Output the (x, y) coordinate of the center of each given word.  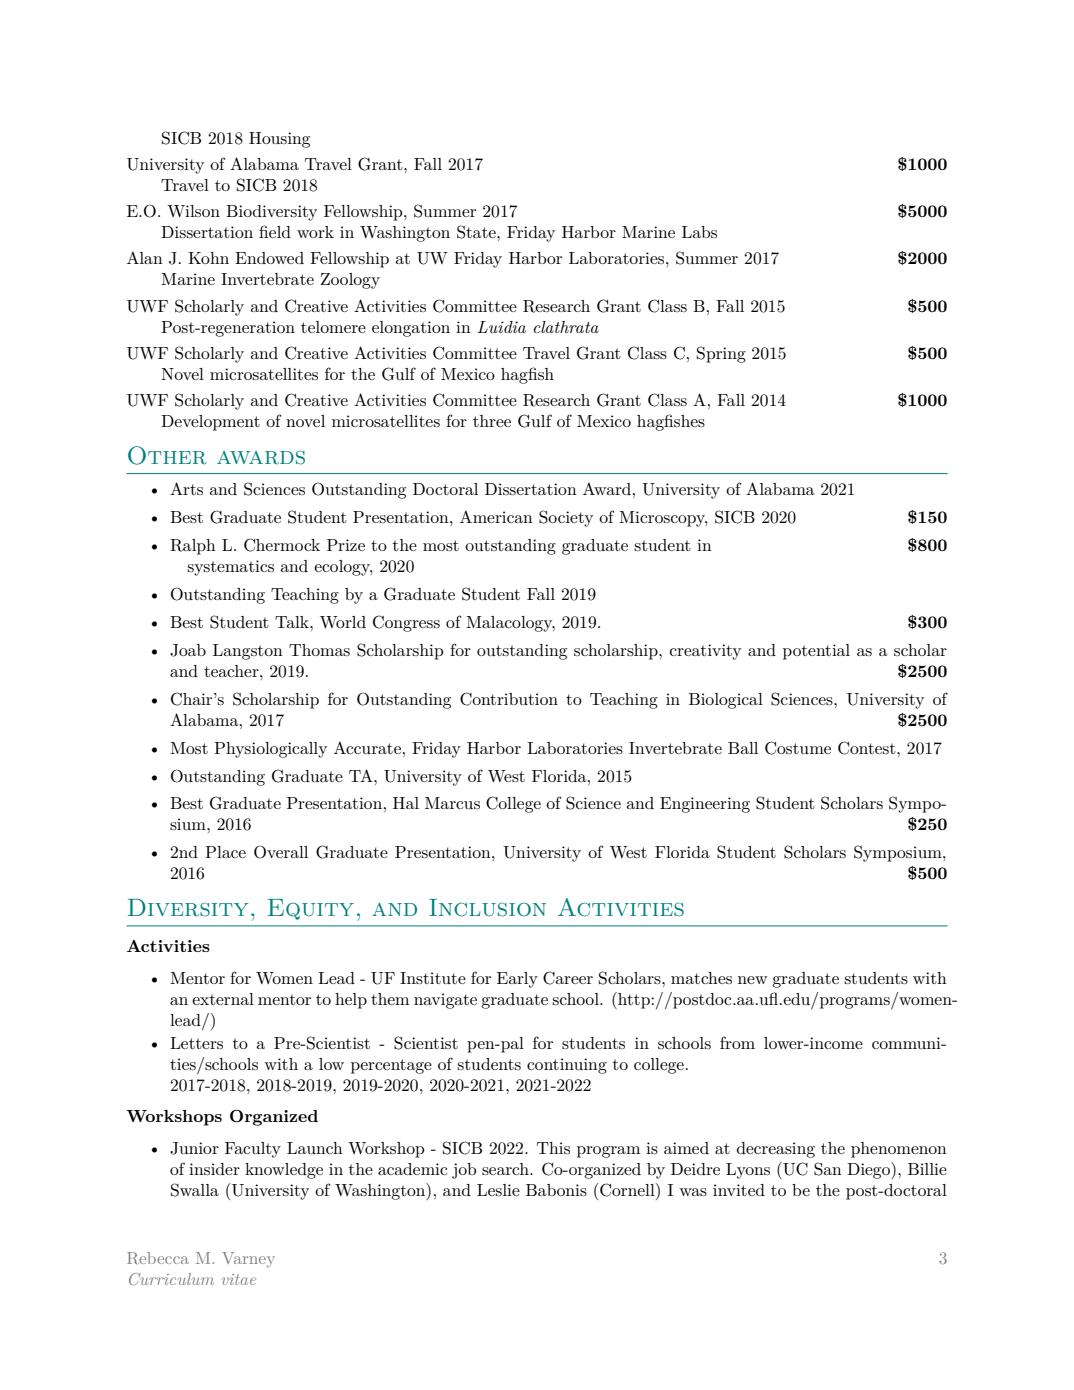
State (477, 232)
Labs (699, 232)
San (828, 1169)
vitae (239, 1279)
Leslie (498, 1190)
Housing (279, 140)
